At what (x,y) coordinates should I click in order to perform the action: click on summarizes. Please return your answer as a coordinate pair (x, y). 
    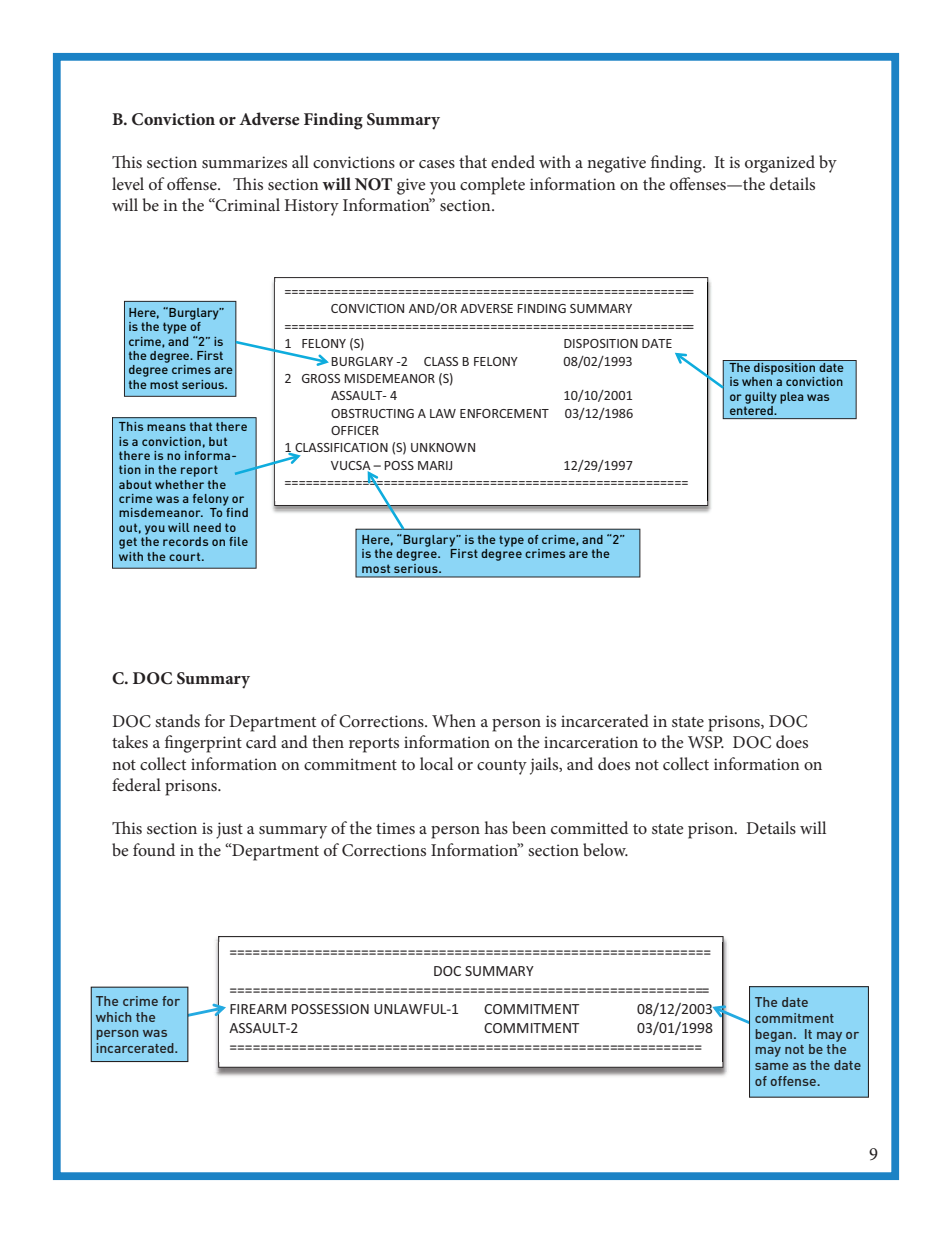
    Looking at the image, I should click on (244, 162).
